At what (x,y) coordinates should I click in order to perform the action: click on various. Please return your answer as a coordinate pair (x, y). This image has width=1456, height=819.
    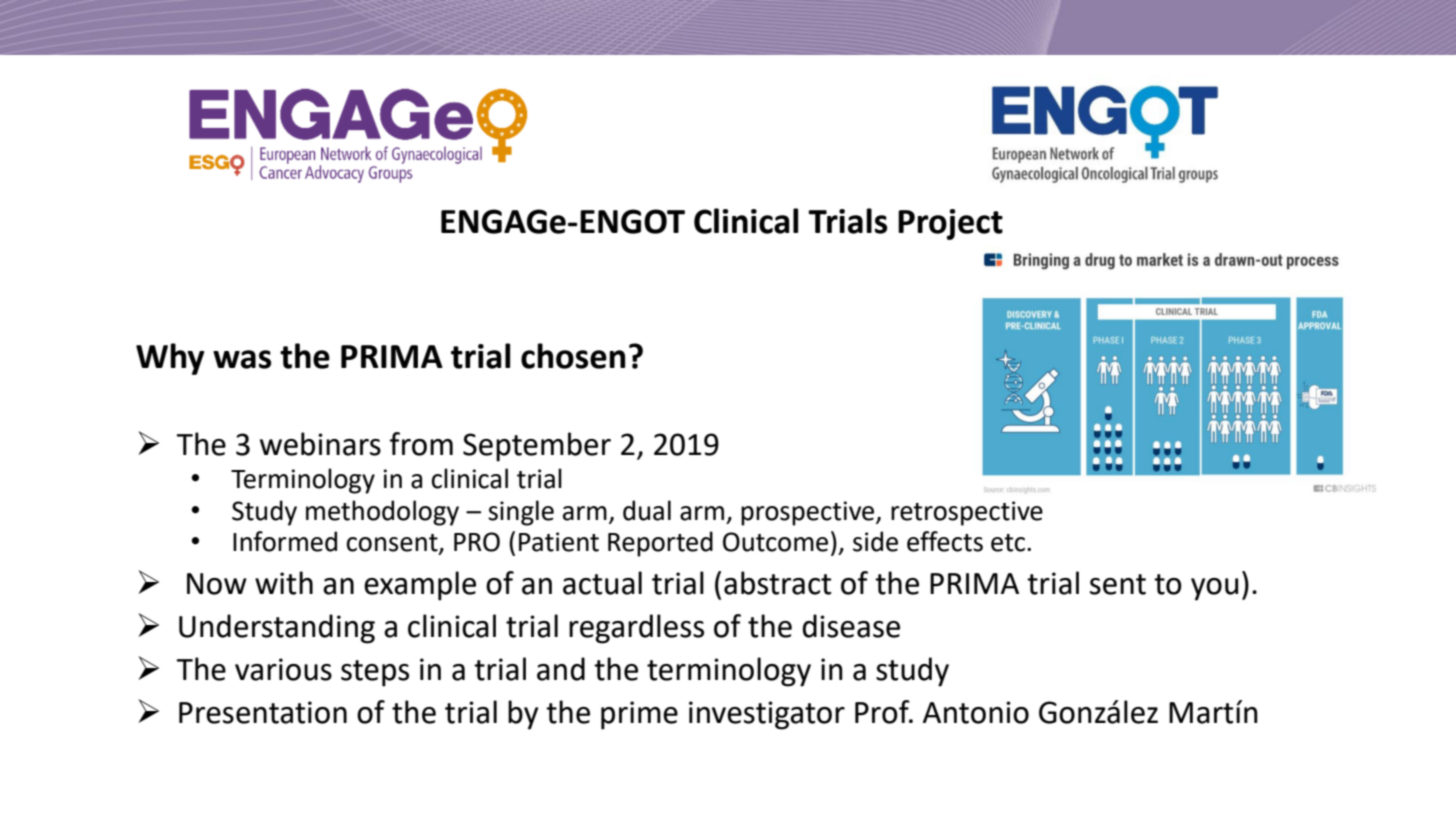
    Looking at the image, I should click on (283, 669).
